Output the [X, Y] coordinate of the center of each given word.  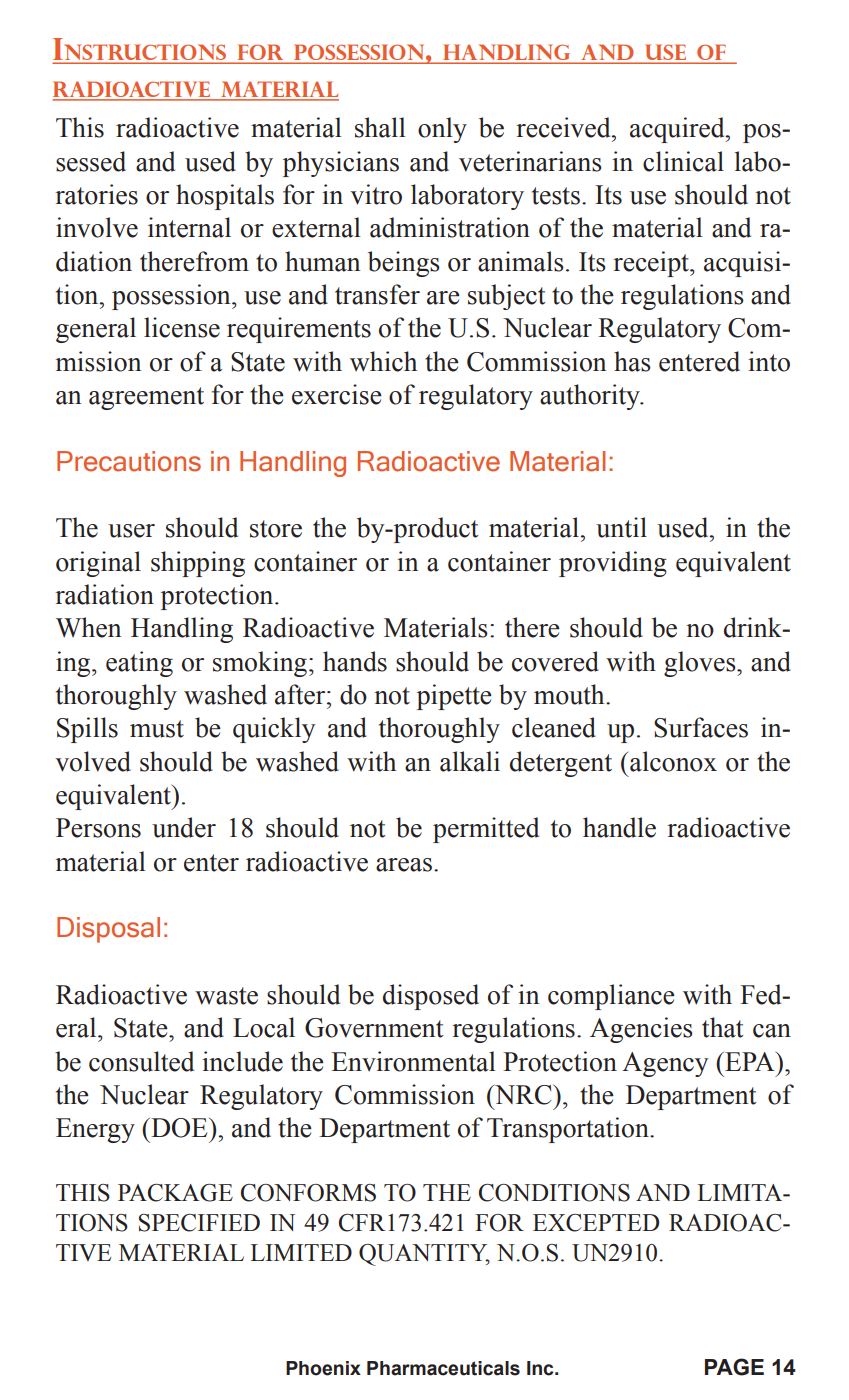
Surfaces [701, 727]
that [723, 1027]
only [442, 130]
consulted [141, 1061]
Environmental [413, 1061]
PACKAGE [175, 1193]
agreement [146, 398]
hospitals [225, 197]
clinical [683, 161]
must [157, 729]
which [383, 361]
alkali [470, 761]
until [621, 527]
